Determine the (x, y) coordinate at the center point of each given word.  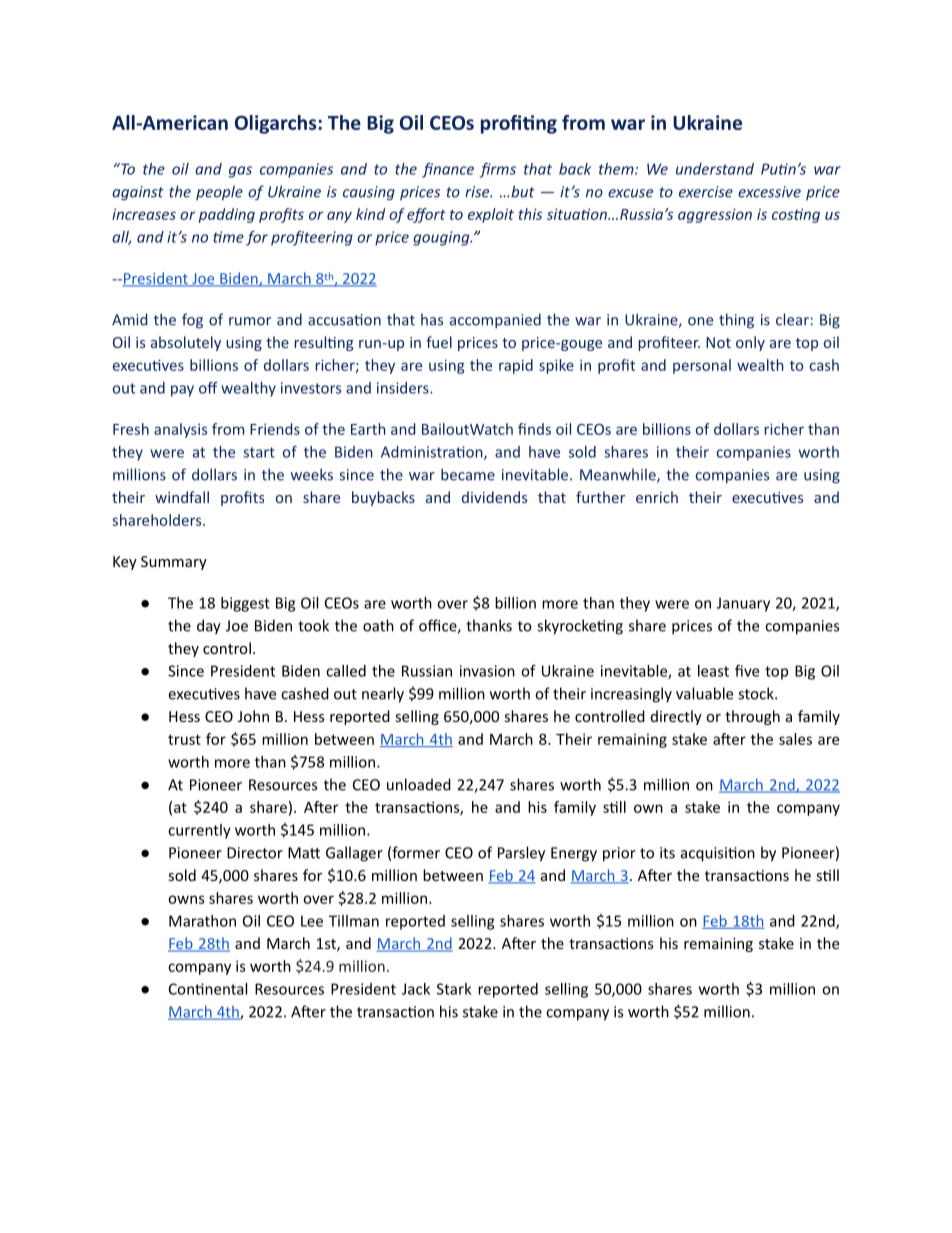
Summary (174, 563)
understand (715, 169)
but (523, 191)
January (743, 604)
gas (240, 172)
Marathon (202, 921)
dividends (494, 497)
